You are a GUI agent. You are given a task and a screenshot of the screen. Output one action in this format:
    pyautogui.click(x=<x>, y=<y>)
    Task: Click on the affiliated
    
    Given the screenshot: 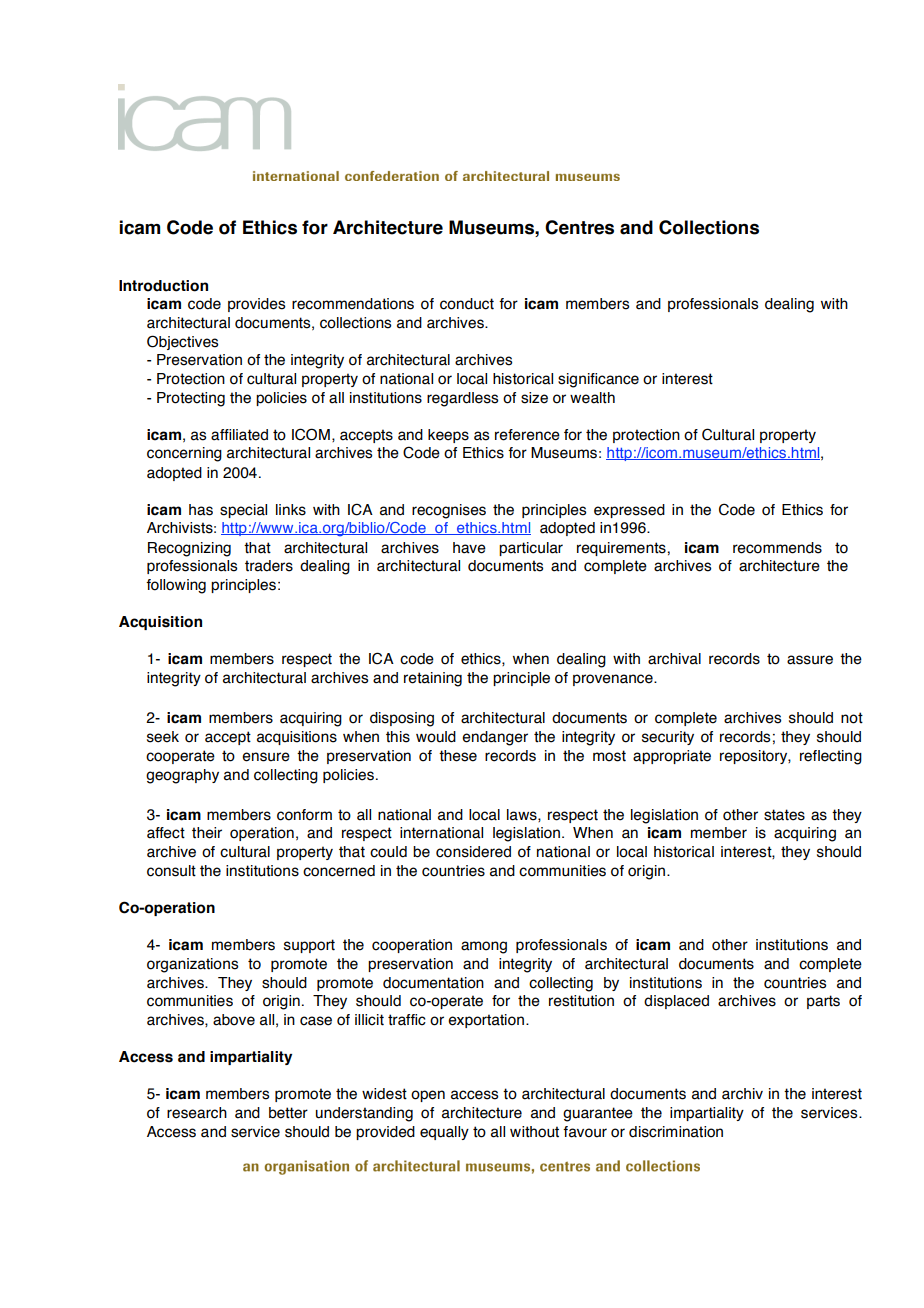 What is the action you would take?
    pyautogui.click(x=239, y=435)
